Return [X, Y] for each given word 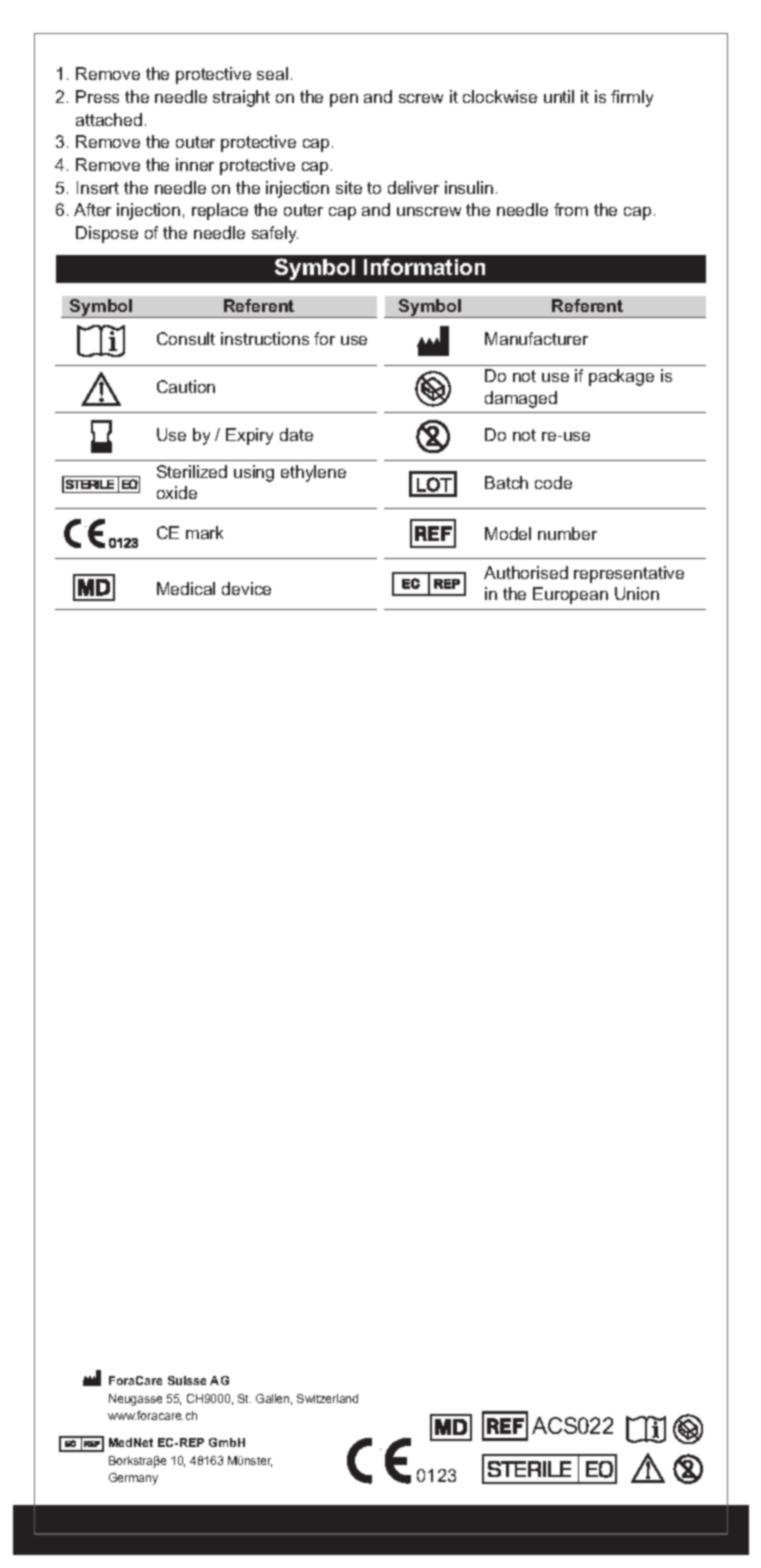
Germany [133, 1479]
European [570, 595]
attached [109, 119]
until [559, 96]
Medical [186, 588]
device [246, 588]
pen [344, 100]
